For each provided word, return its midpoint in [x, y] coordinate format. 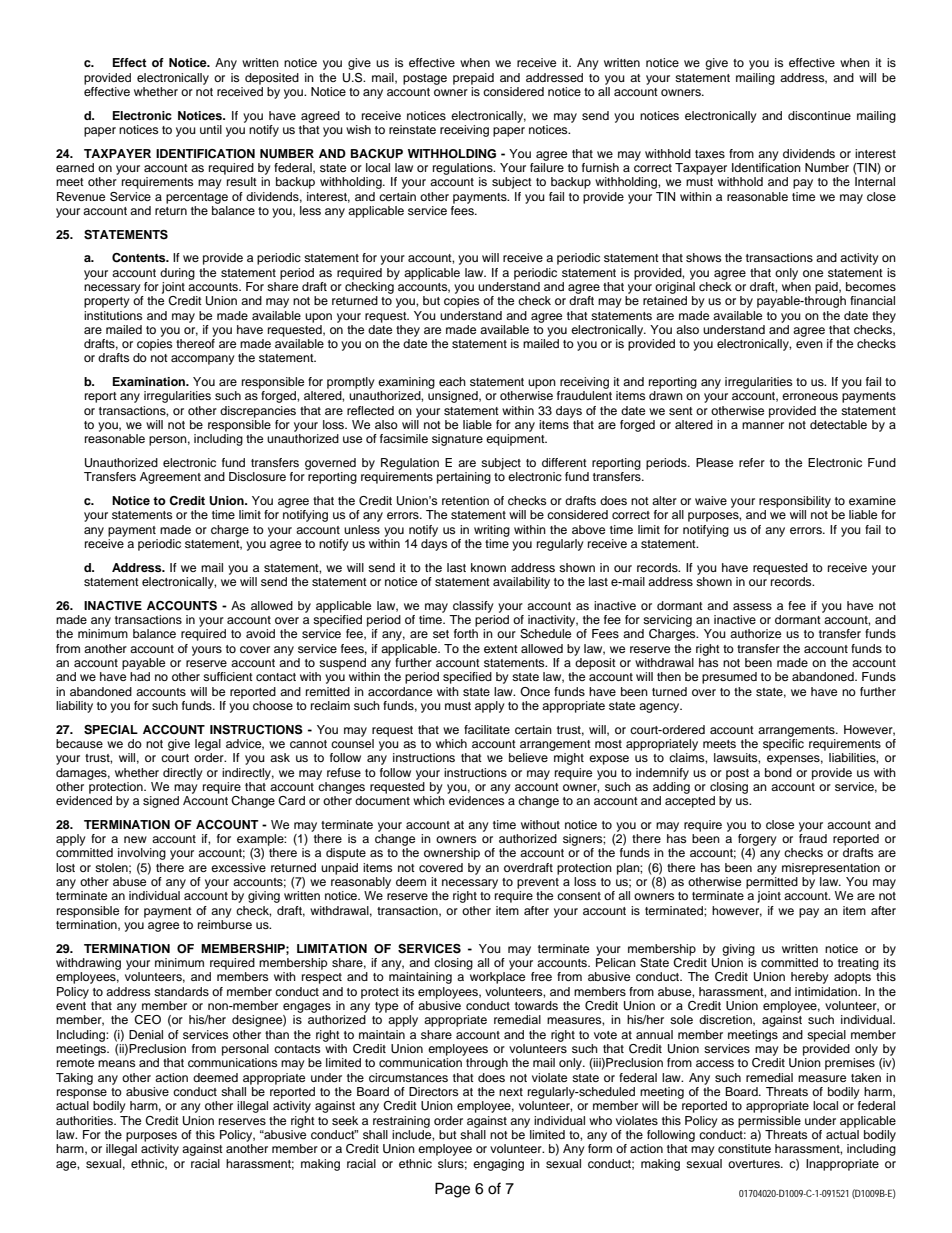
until [211, 129]
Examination [150, 381]
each [452, 381]
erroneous [810, 396]
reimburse [225, 924]
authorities [85, 1120]
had [140, 676]
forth [466, 633]
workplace [497, 978]
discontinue [819, 115]
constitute [744, 1148]
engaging [498, 1165]
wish [358, 129]
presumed [729, 678]
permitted [772, 883]
